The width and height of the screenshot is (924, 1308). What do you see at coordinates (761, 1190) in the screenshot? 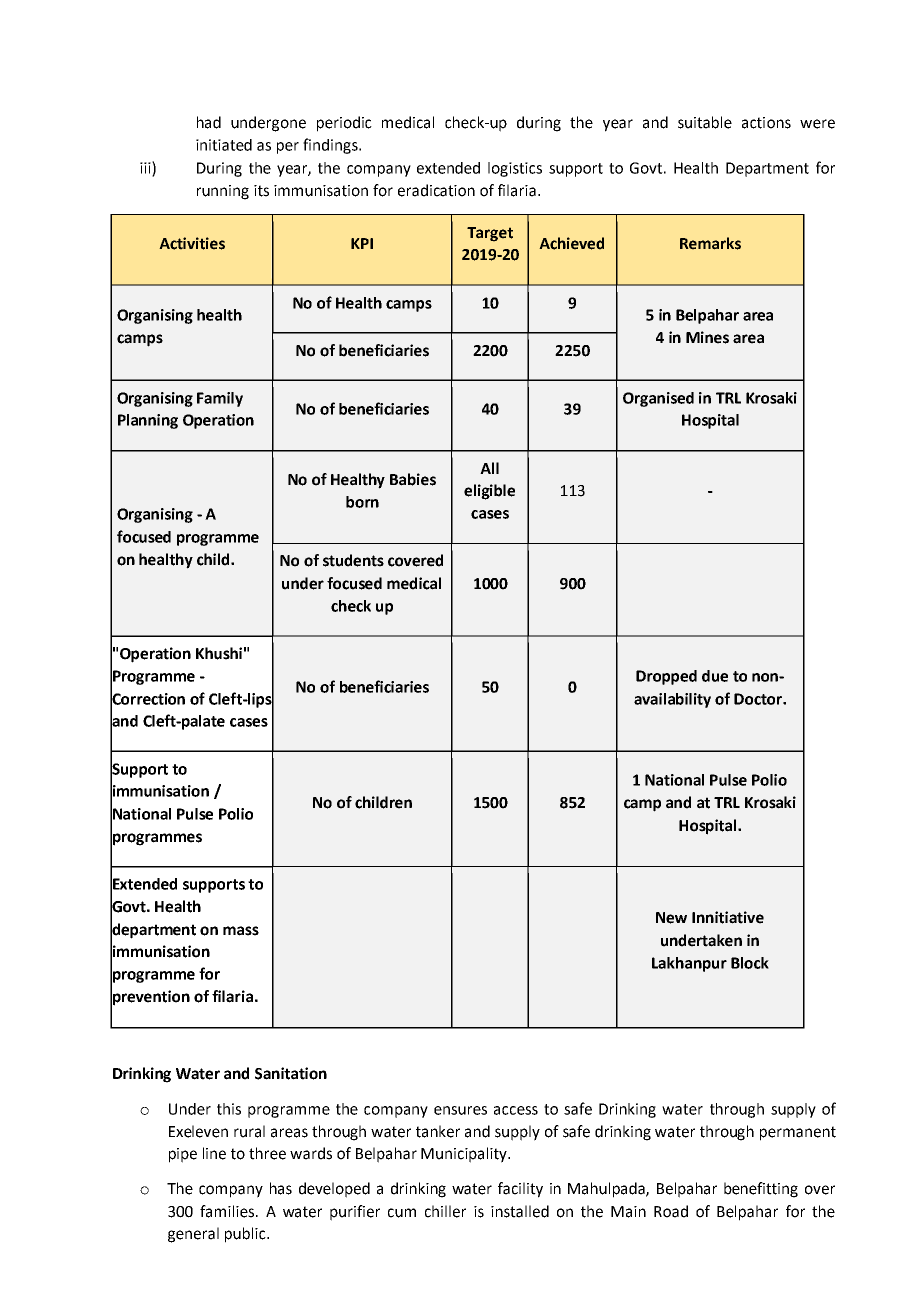
I see `benefitting` at bounding box center [761, 1190].
